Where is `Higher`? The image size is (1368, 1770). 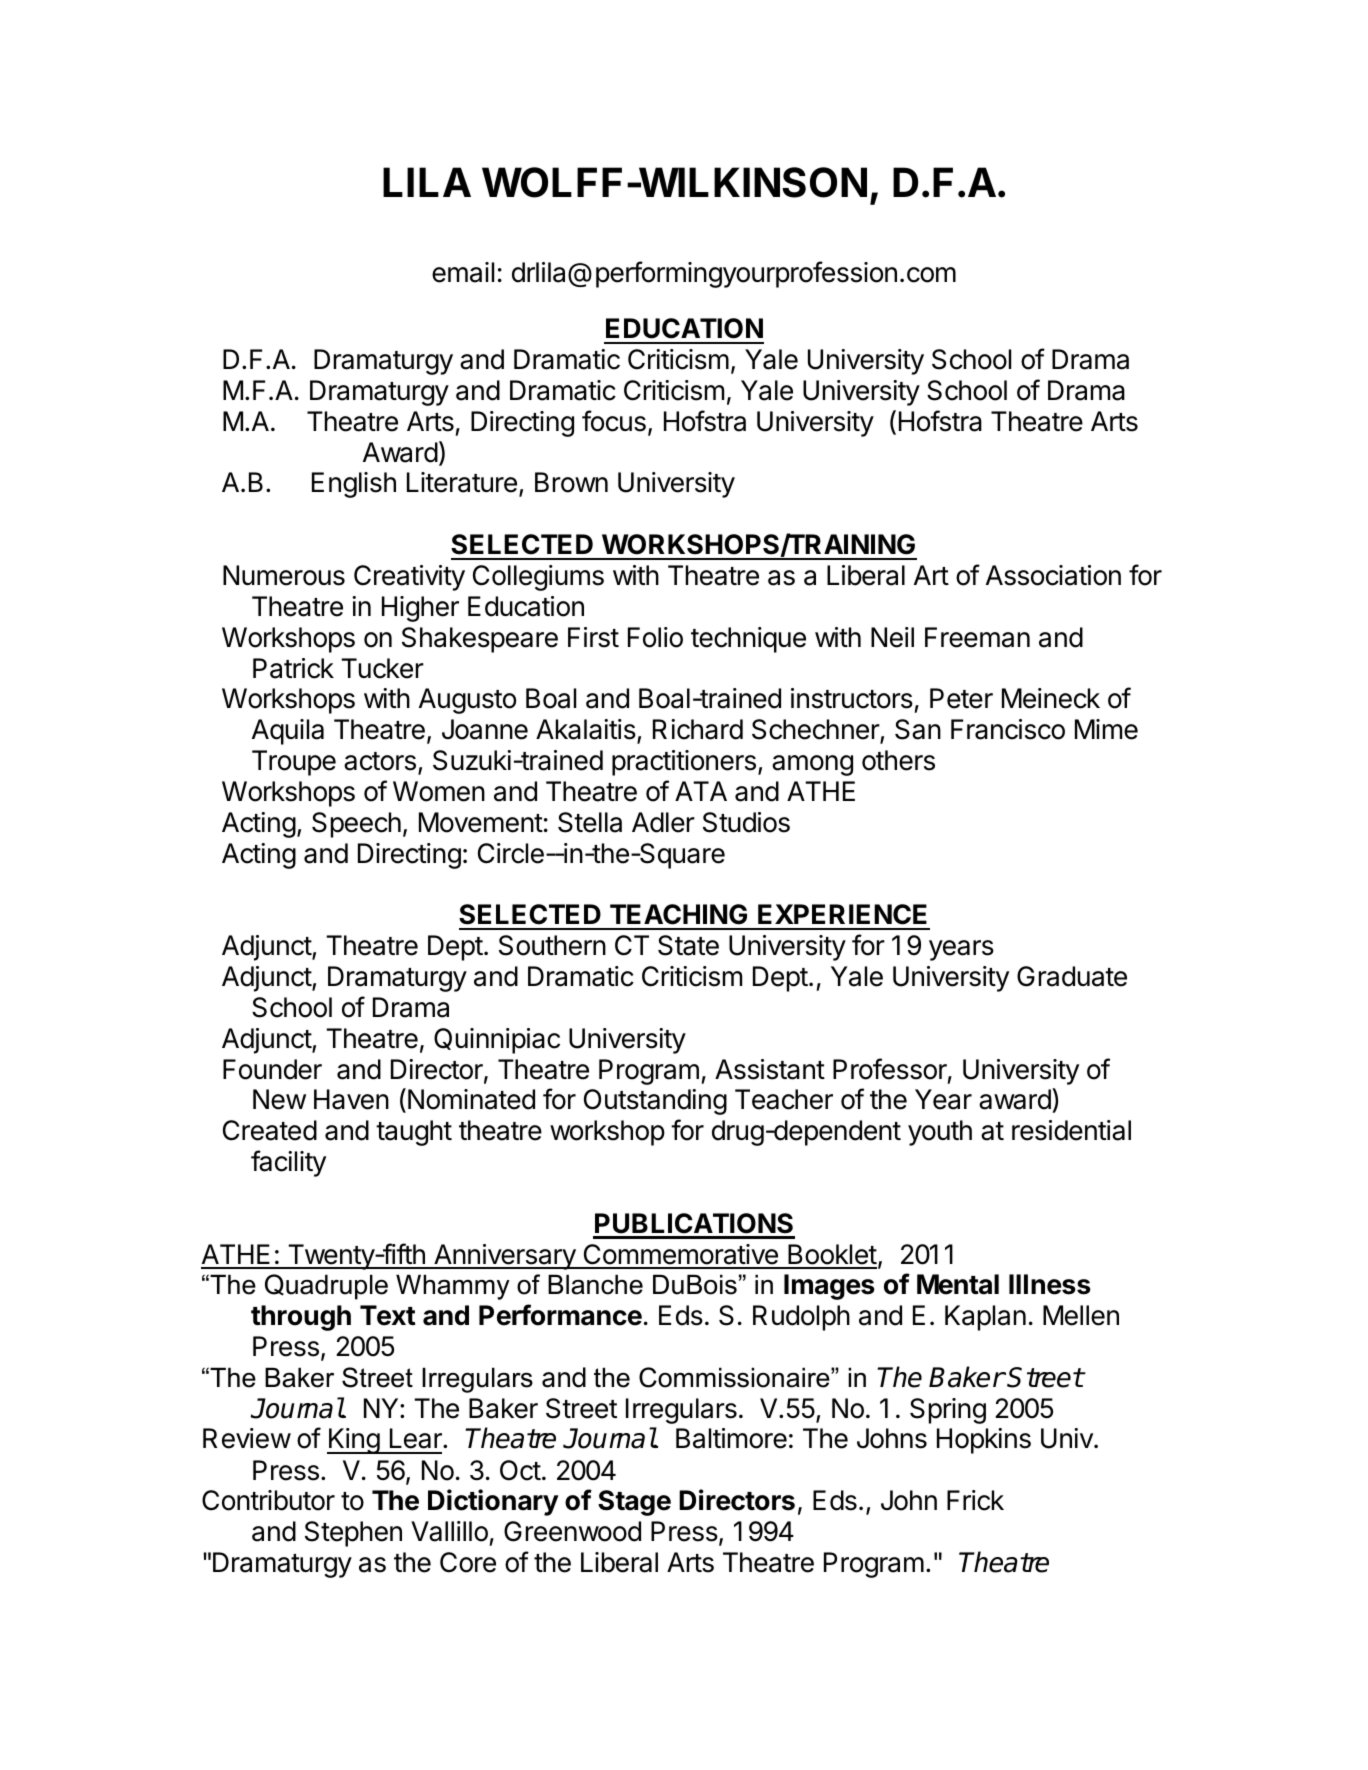 Higher is located at coordinates (420, 609).
